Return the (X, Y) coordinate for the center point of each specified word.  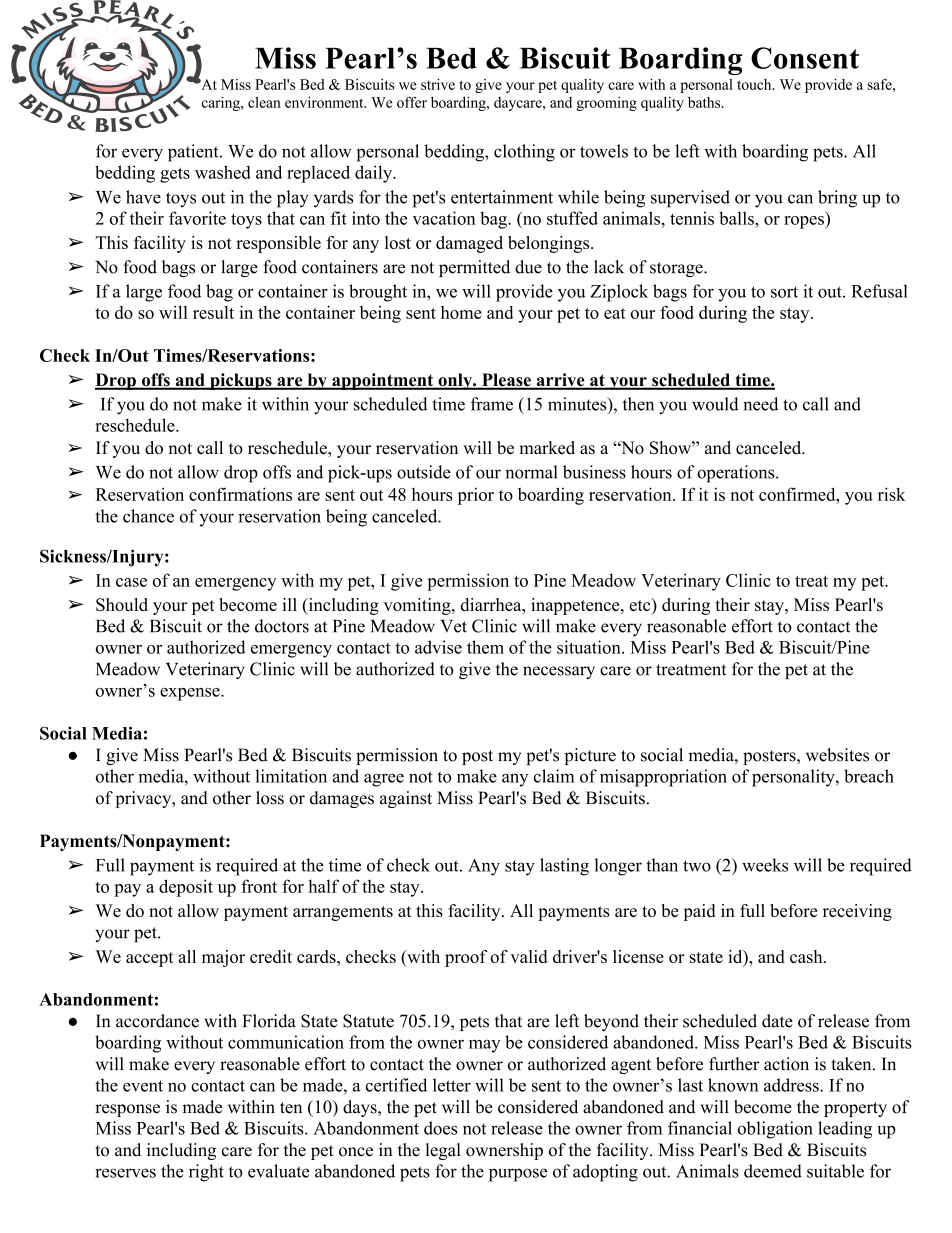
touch (755, 84)
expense (191, 694)
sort (784, 292)
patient (194, 153)
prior (476, 496)
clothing (524, 153)
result (213, 312)
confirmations (240, 494)
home (461, 312)
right (206, 1173)
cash (807, 956)
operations (737, 474)
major (223, 958)
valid (528, 956)
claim (554, 776)
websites (837, 755)
